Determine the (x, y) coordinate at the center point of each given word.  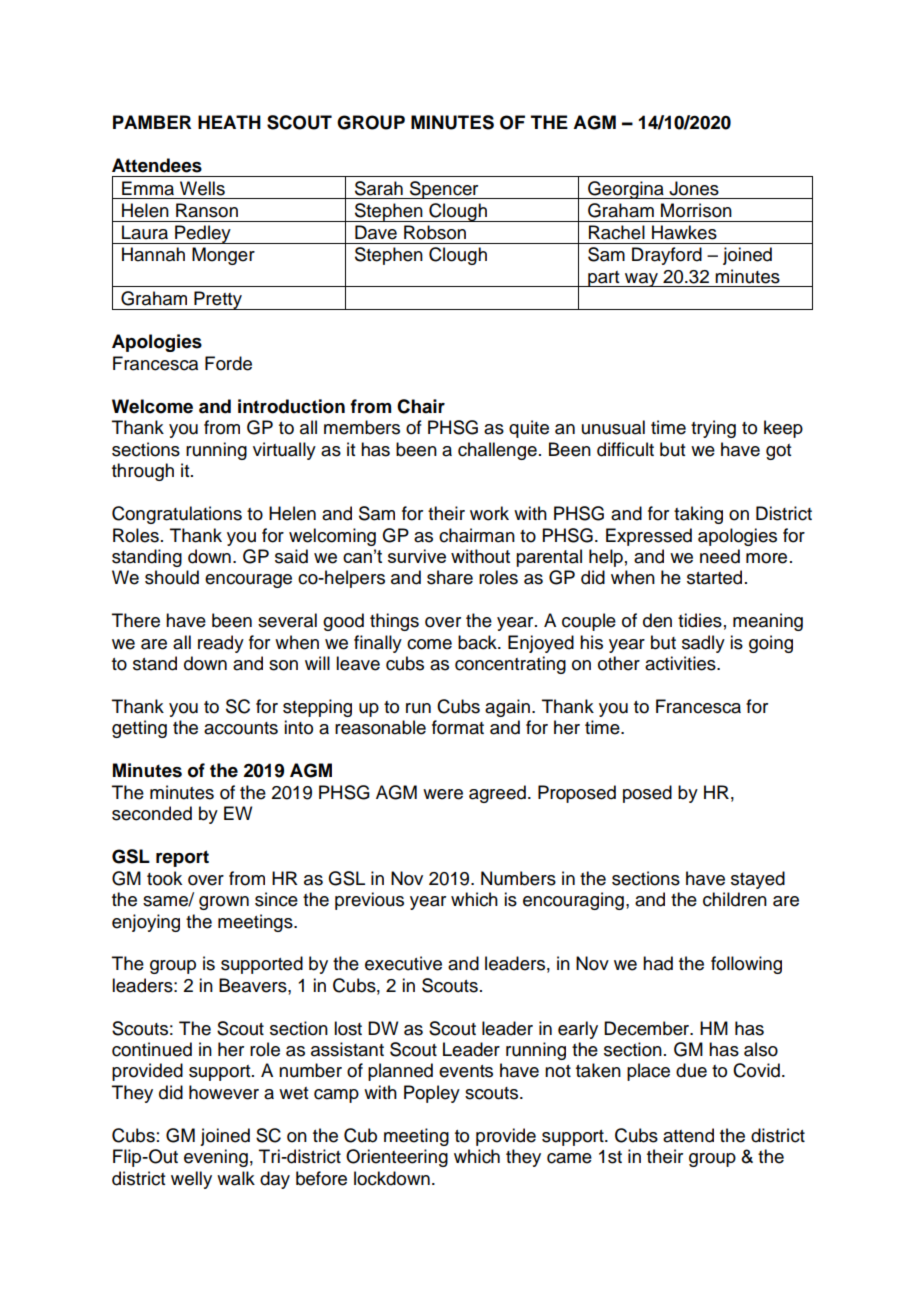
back (478, 642)
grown (224, 903)
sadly (703, 644)
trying (713, 429)
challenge (497, 451)
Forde (228, 363)
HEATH (229, 122)
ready (221, 644)
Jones (694, 188)
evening (216, 1158)
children (735, 899)
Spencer (444, 190)
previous (369, 901)
